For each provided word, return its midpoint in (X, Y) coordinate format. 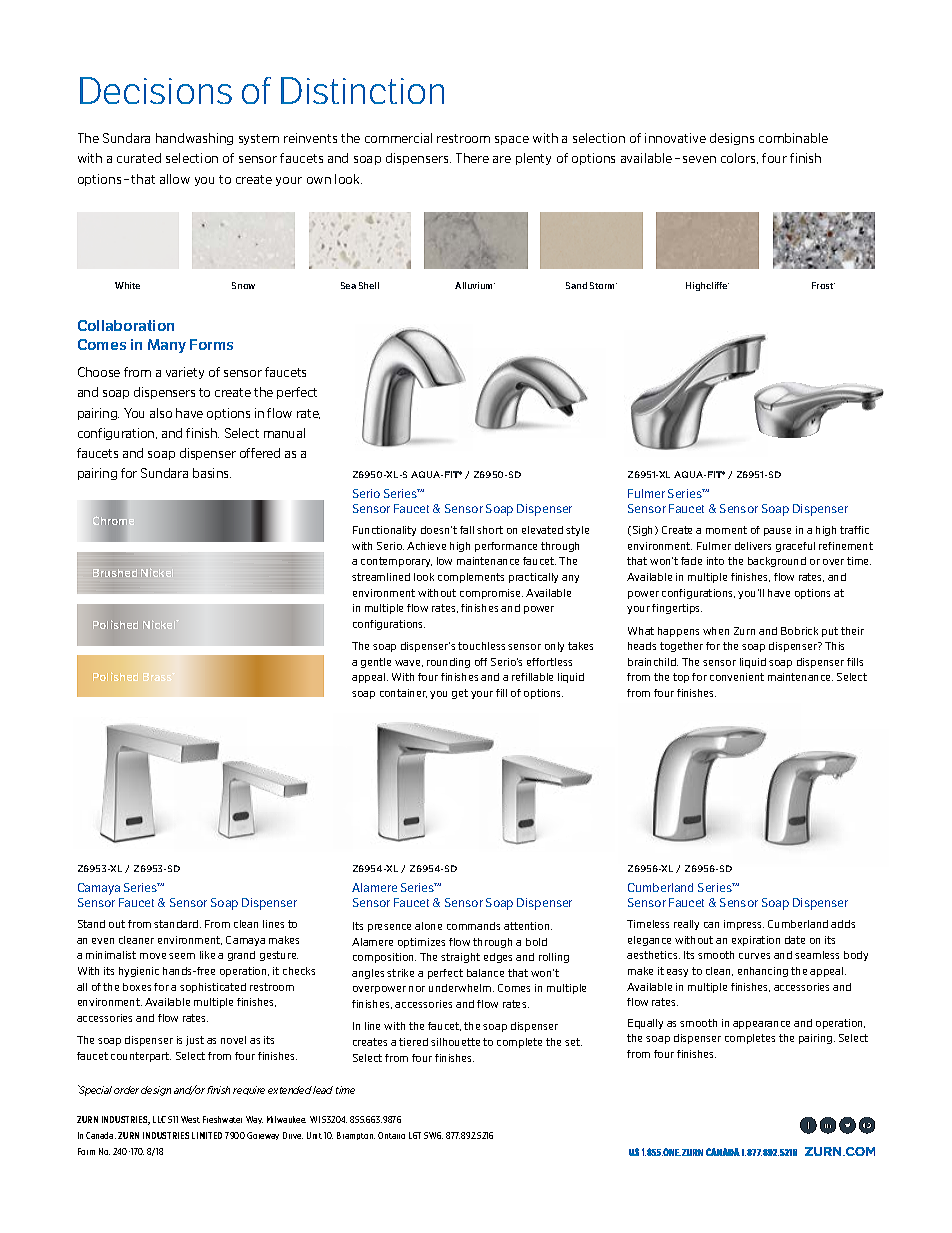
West (190, 1119)
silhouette (455, 1042)
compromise (491, 594)
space (512, 140)
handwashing (194, 139)
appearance (761, 1025)
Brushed (115, 573)
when (716, 631)
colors (739, 158)
